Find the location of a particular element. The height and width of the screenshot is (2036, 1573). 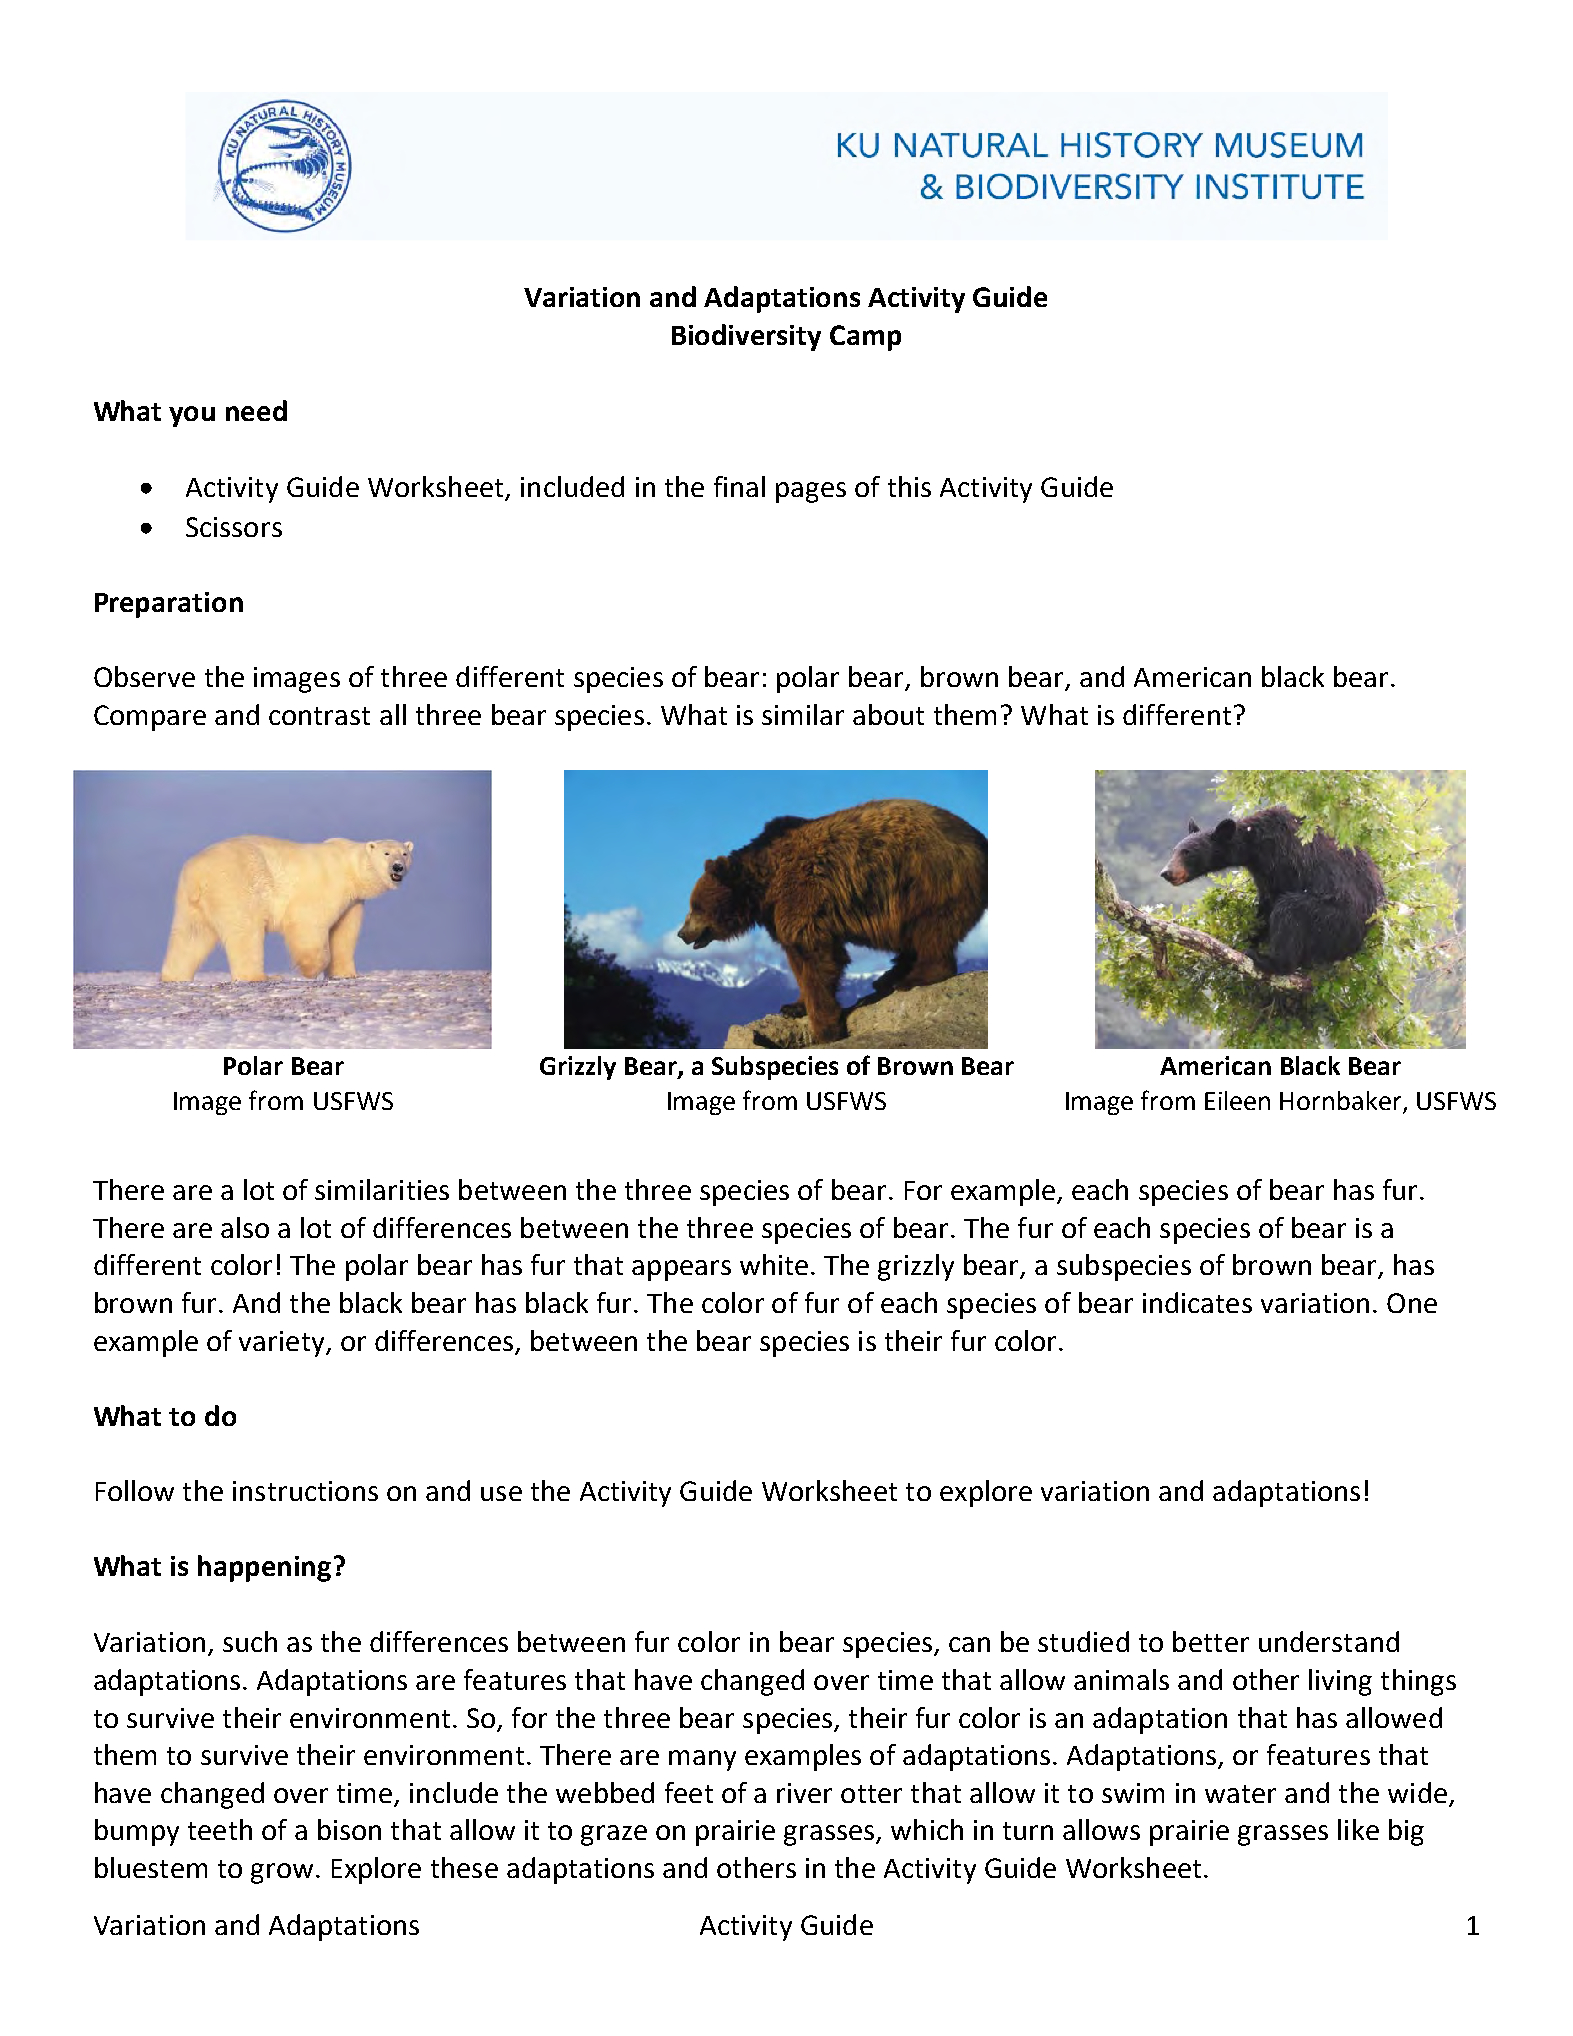

white is located at coordinates (774, 1264).
